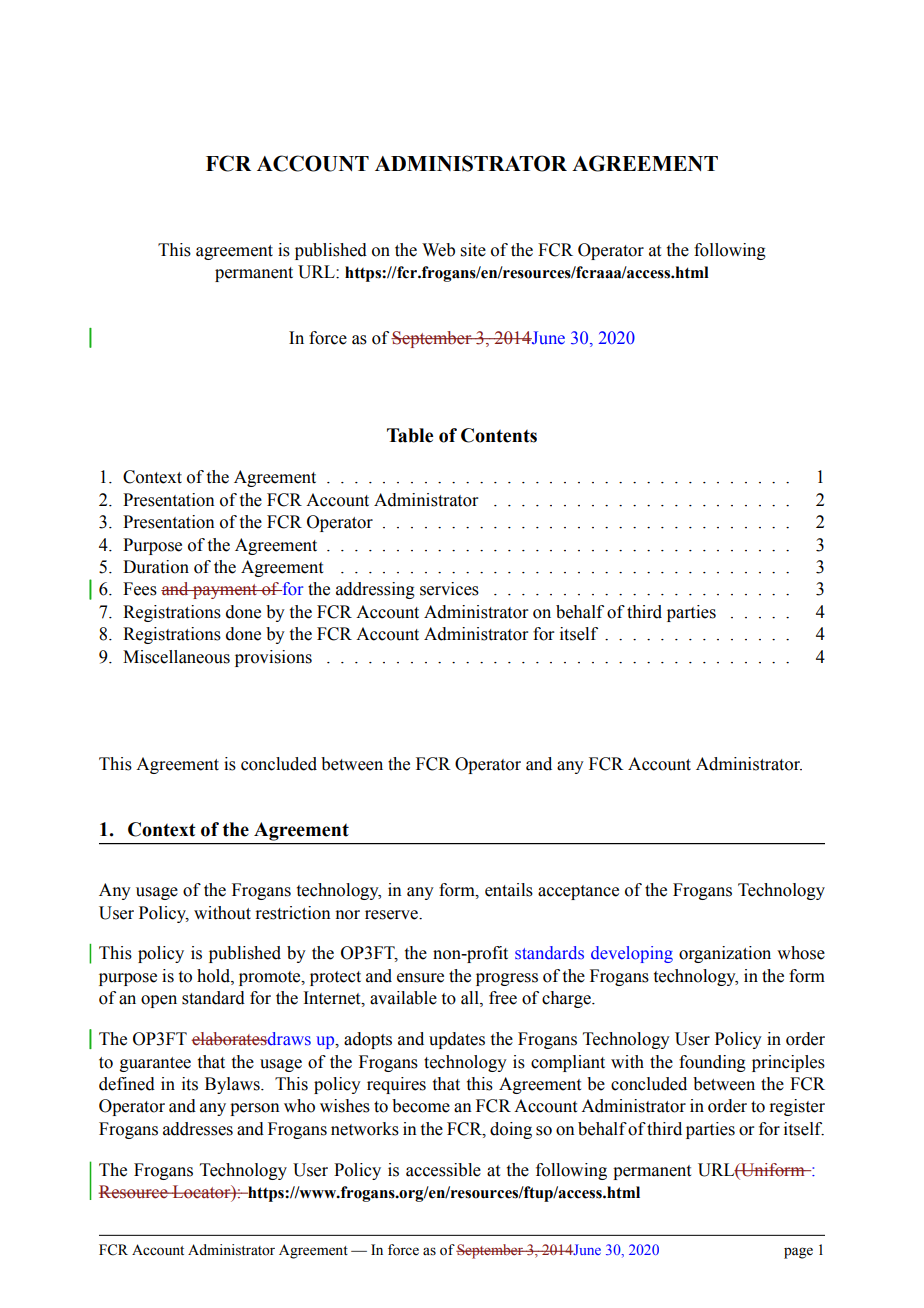  Describe the element at coordinates (499, 435) in the screenshot. I see `Contents` at that location.
